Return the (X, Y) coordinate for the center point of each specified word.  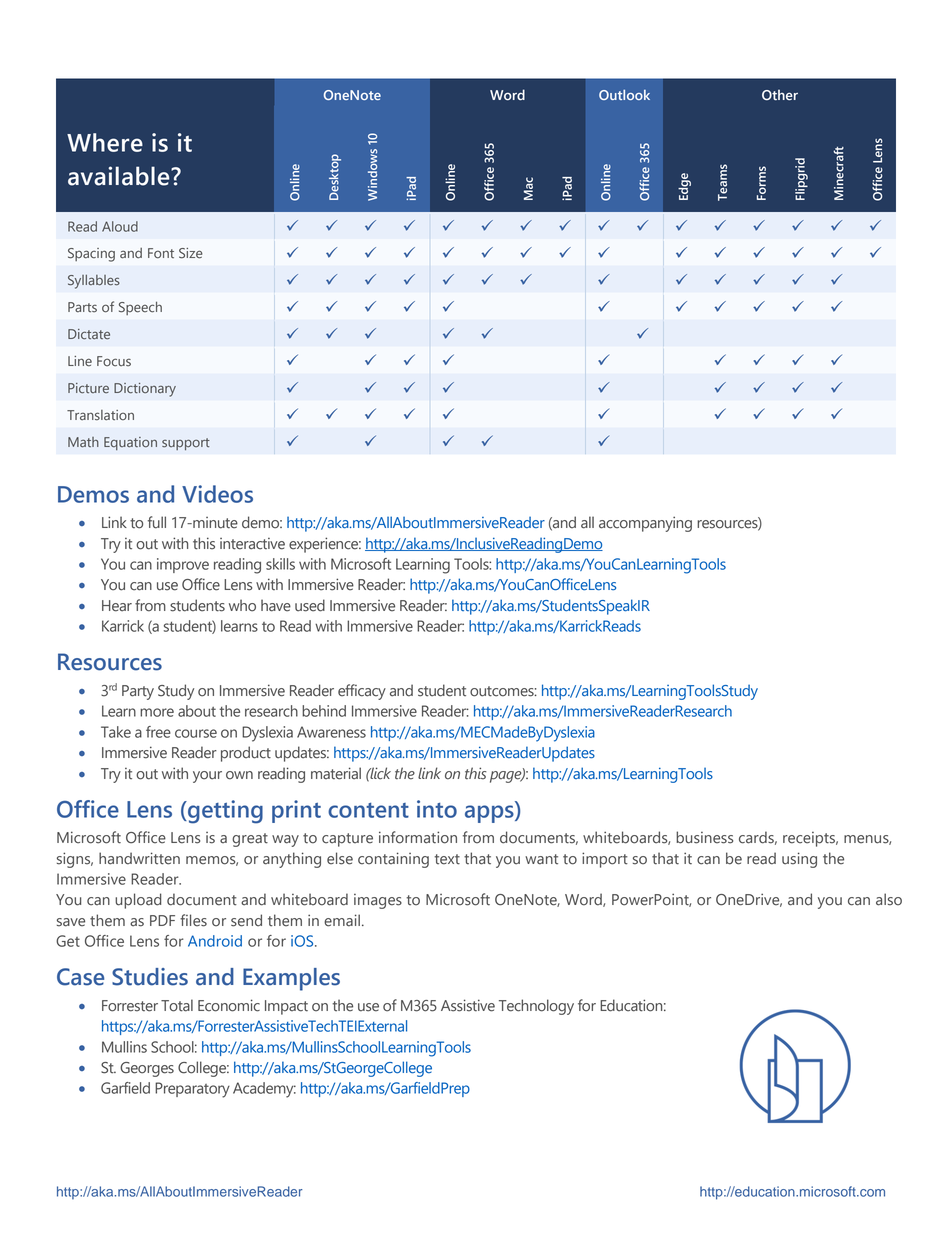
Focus (114, 361)
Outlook (624, 94)
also (889, 899)
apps (490, 814)
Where (105, 142)
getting (224, 812)
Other (780, 95)
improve (183, 565)
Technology (536, 1007)
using (799, 860)
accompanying (645, 524)
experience (325, 545)
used (310, 605)
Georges (147, 1069)
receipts (810, 839)
